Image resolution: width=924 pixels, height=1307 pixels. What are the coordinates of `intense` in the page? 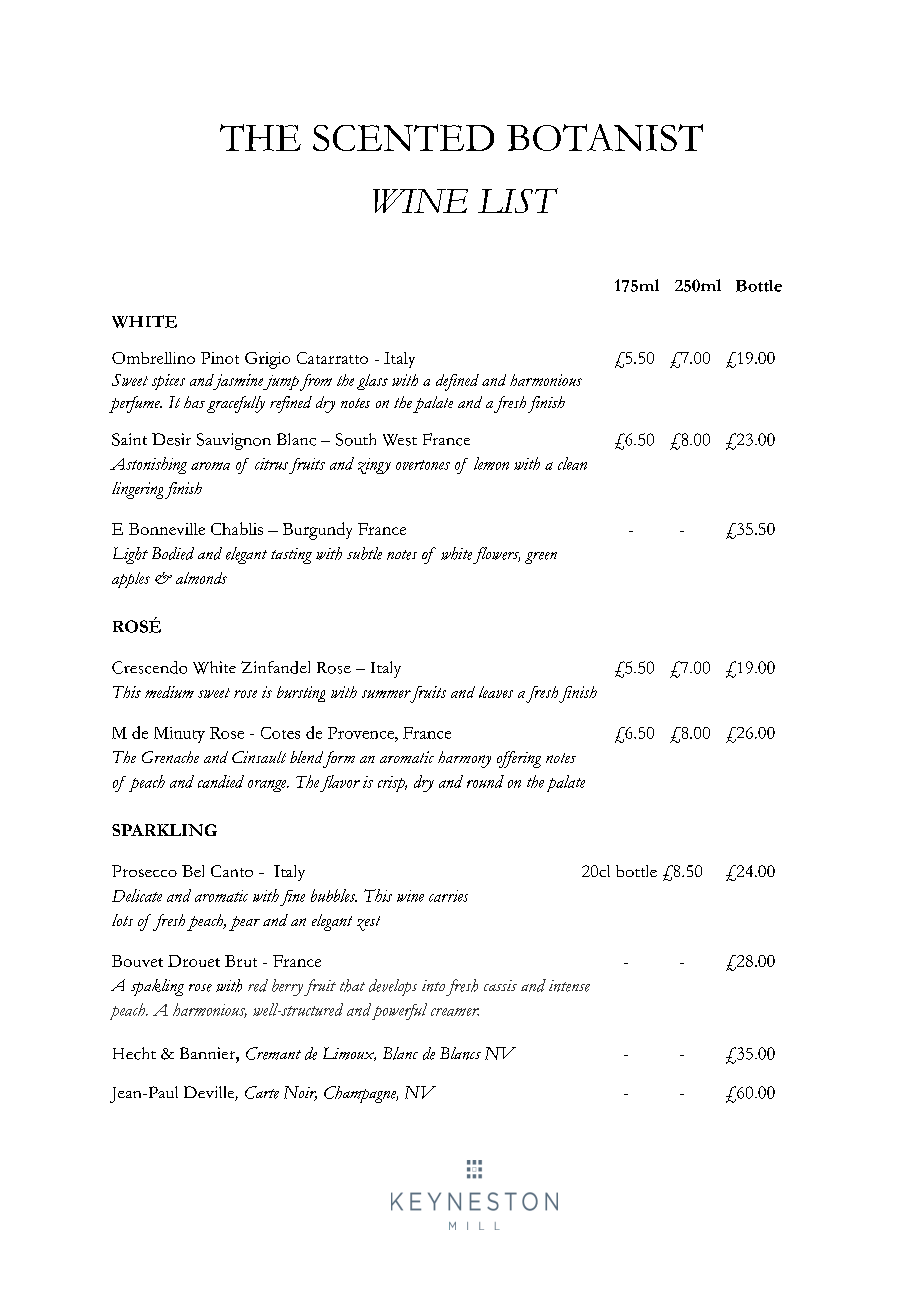 It's located at (569, 986).
